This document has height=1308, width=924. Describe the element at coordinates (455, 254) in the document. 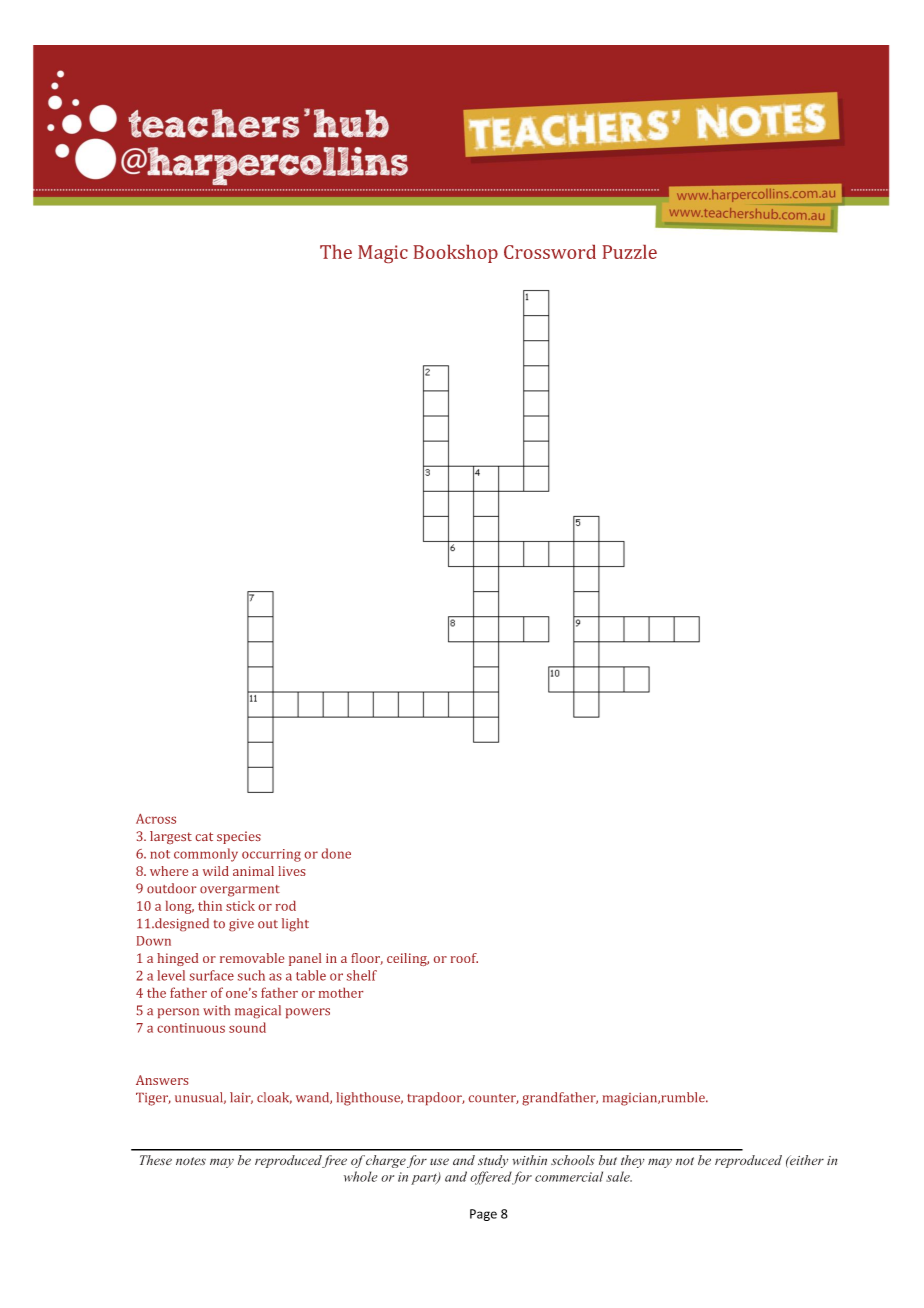

I see `Bookshop` at that location.
